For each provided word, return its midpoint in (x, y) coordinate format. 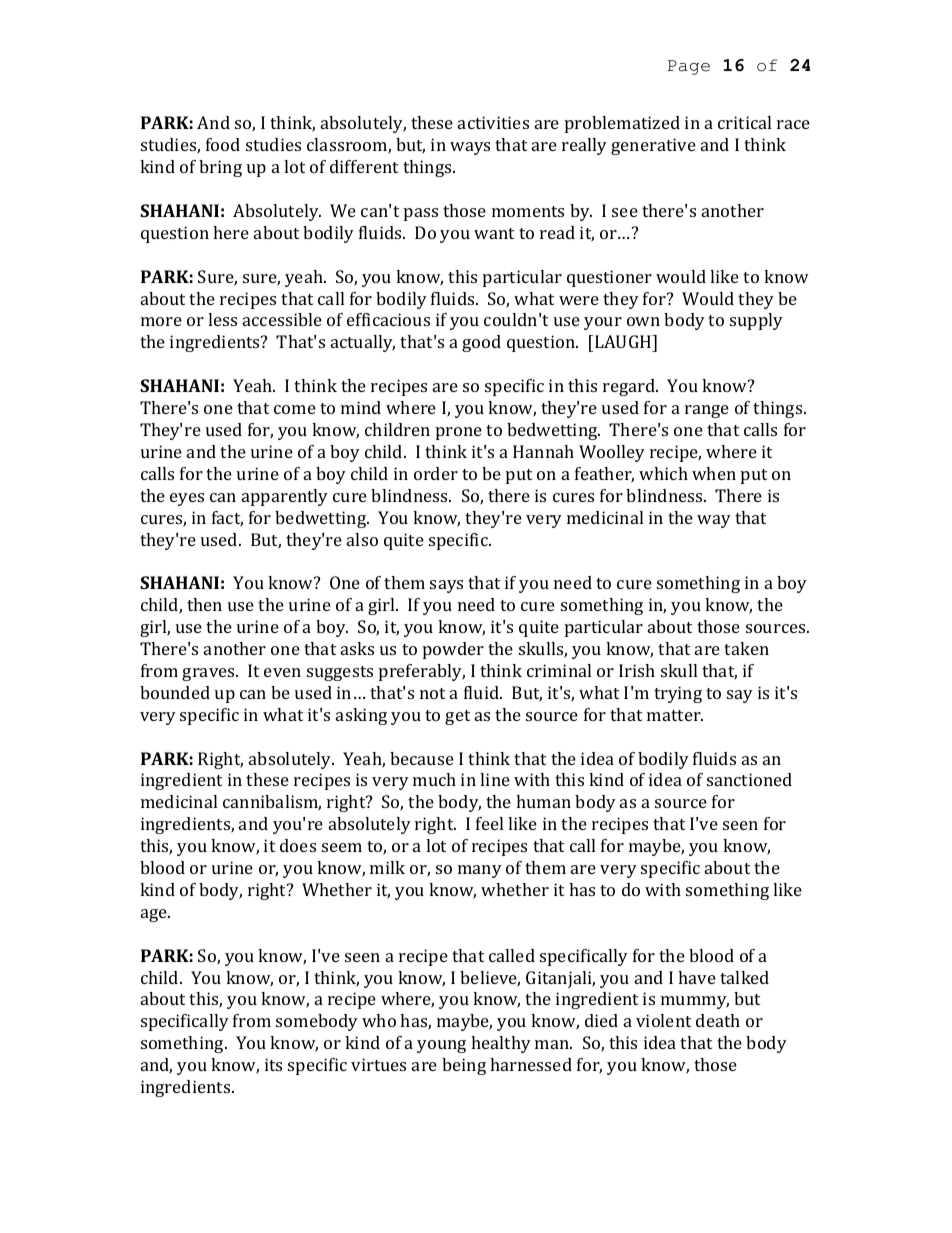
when (714, 473)
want (494, 233)
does (298, 845)
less (222, 319)
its (273, 1064)
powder (453, 650)
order (436, 473)
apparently (285, 497)
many (480, 871)
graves (209, 674)
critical (744, 122)
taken (746, 648)
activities (493, 122)
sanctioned (749, 779)
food (223, 144)
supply (756, 321)
